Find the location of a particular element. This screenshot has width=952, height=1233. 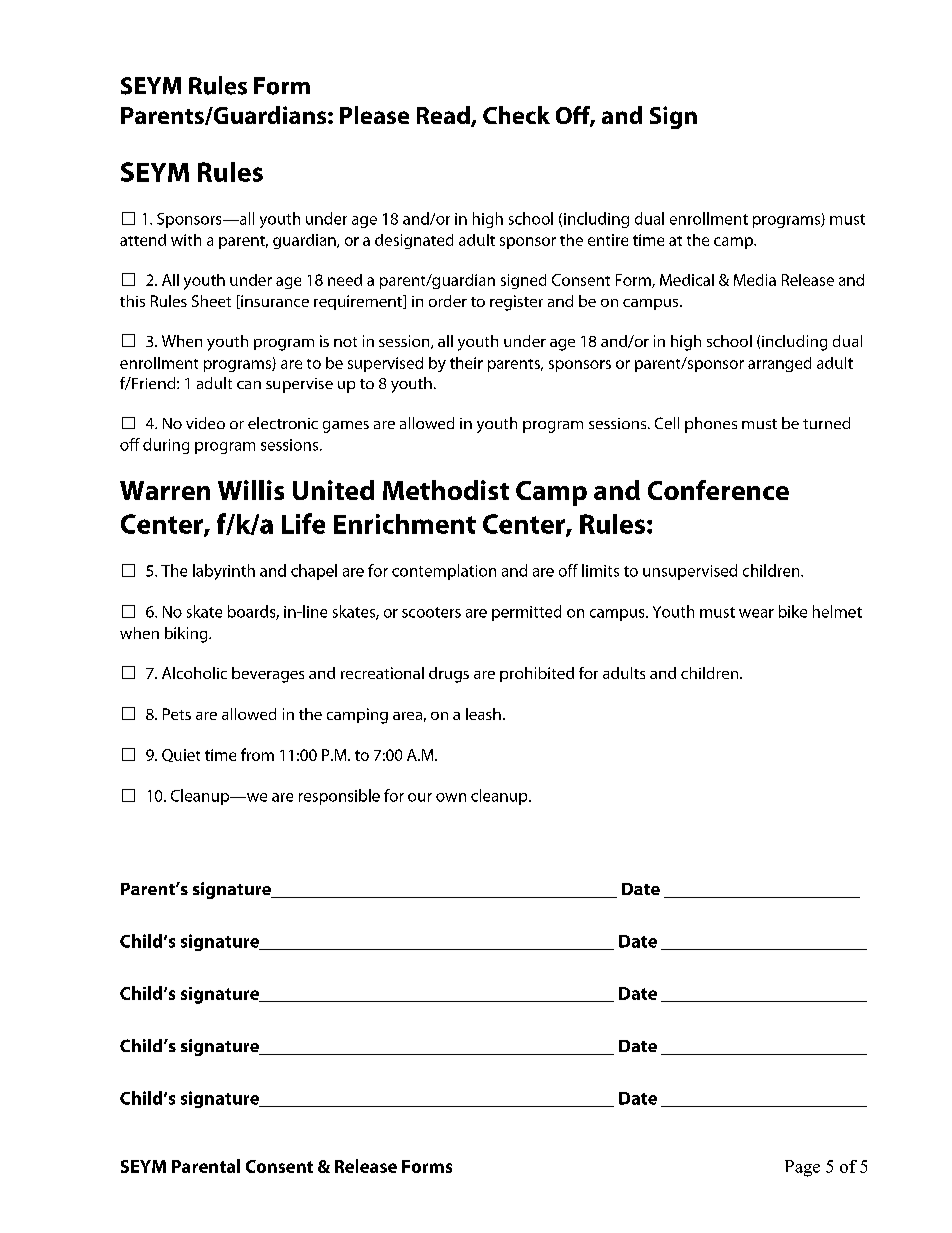

Page is located at coordinates (802, 1168).
